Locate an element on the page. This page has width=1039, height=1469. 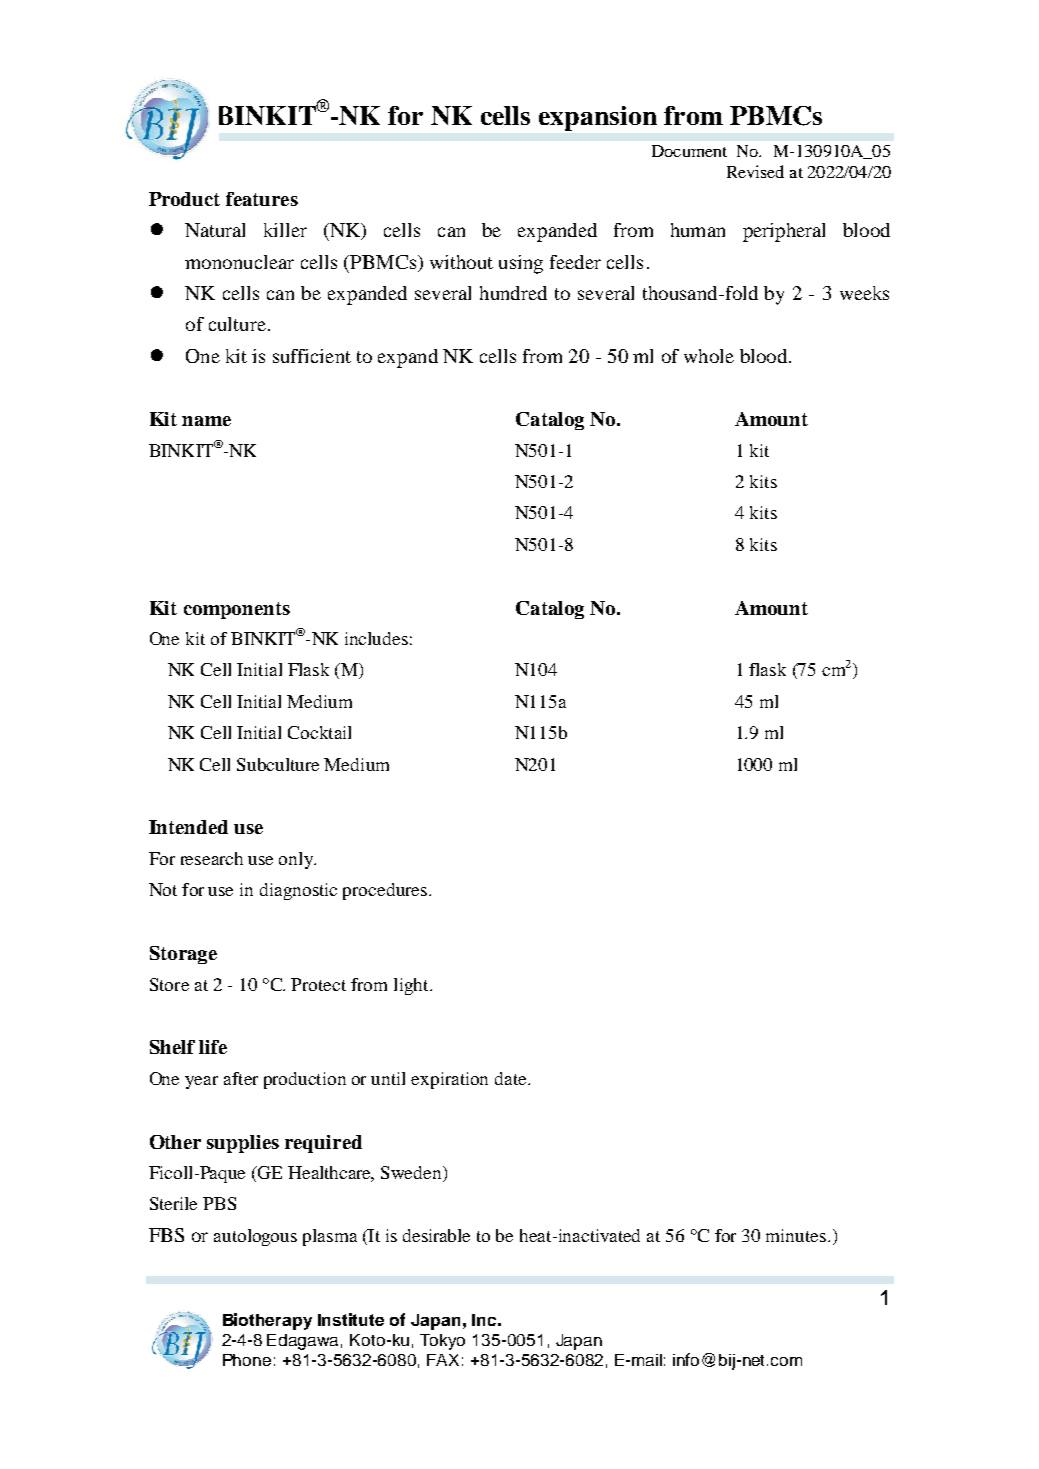
expansion is located at coordinates (598, 118).
